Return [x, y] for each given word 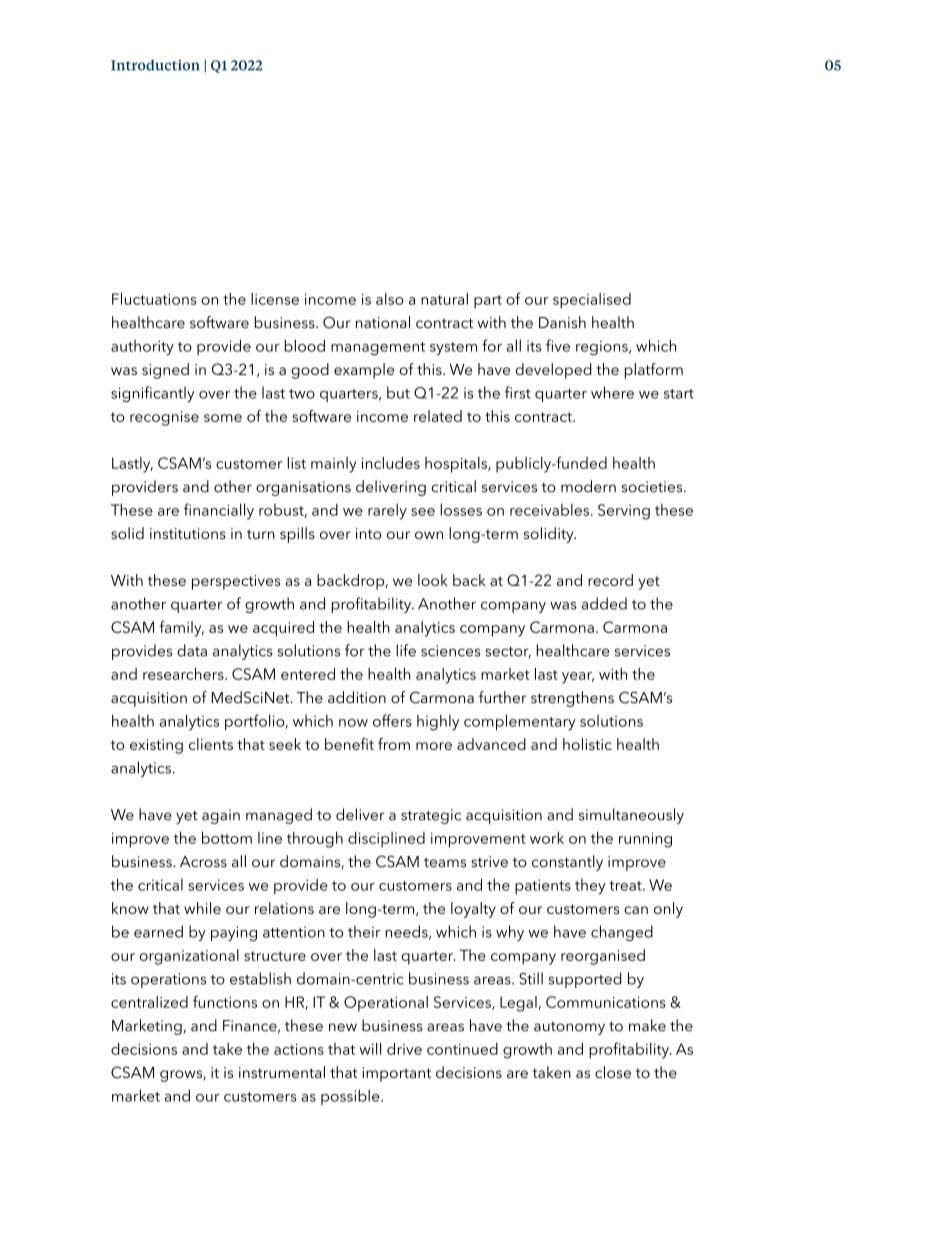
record [610, 580]
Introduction [155, 65]
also [390, 299]
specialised [592, 301]
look [433, 580]
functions [225, 1001]
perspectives [236, 582]
